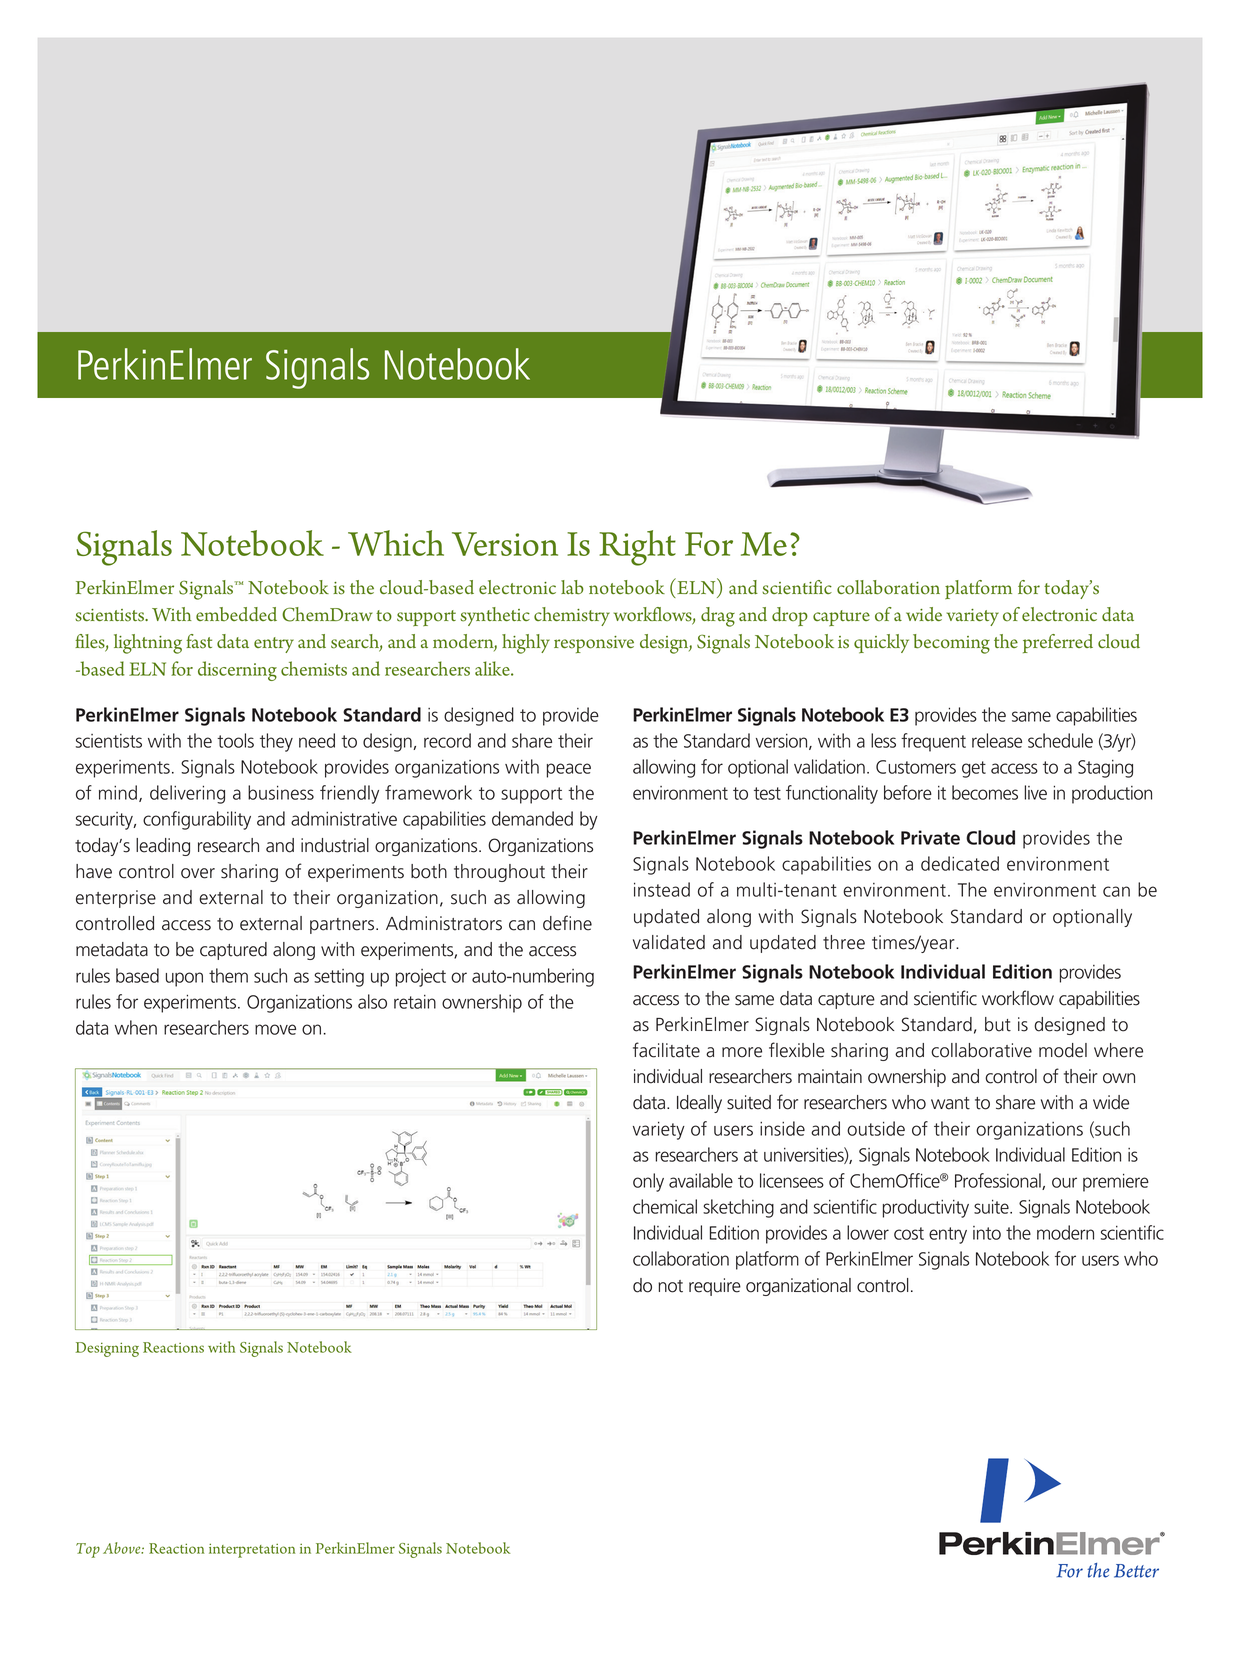  I want to click on collaborative, so click(981, 1050).
